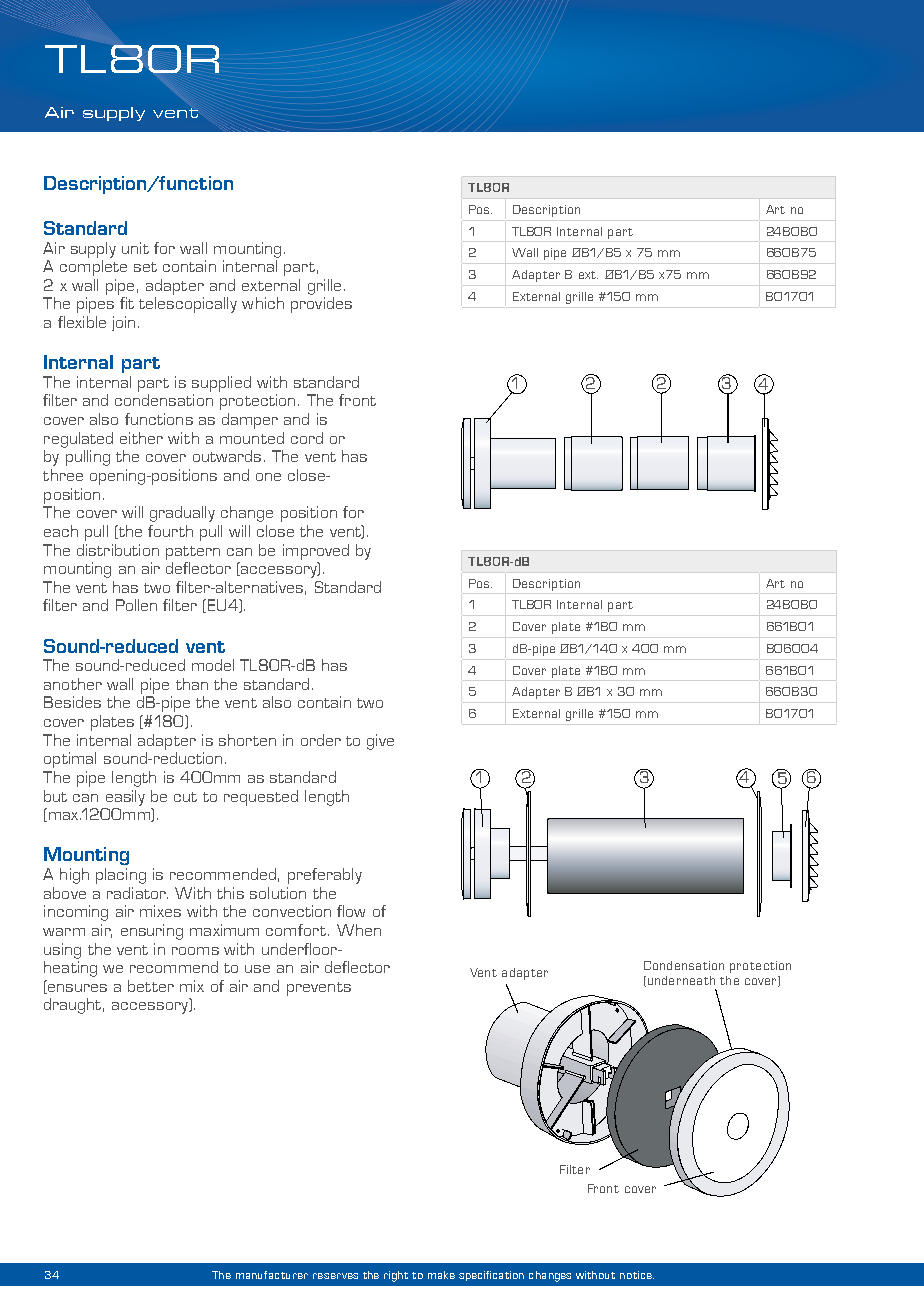 The image size is (924, 1308). What do you see at coordinates (268, 477) in the document?
I see `one` at bounding box center [268, 477].
